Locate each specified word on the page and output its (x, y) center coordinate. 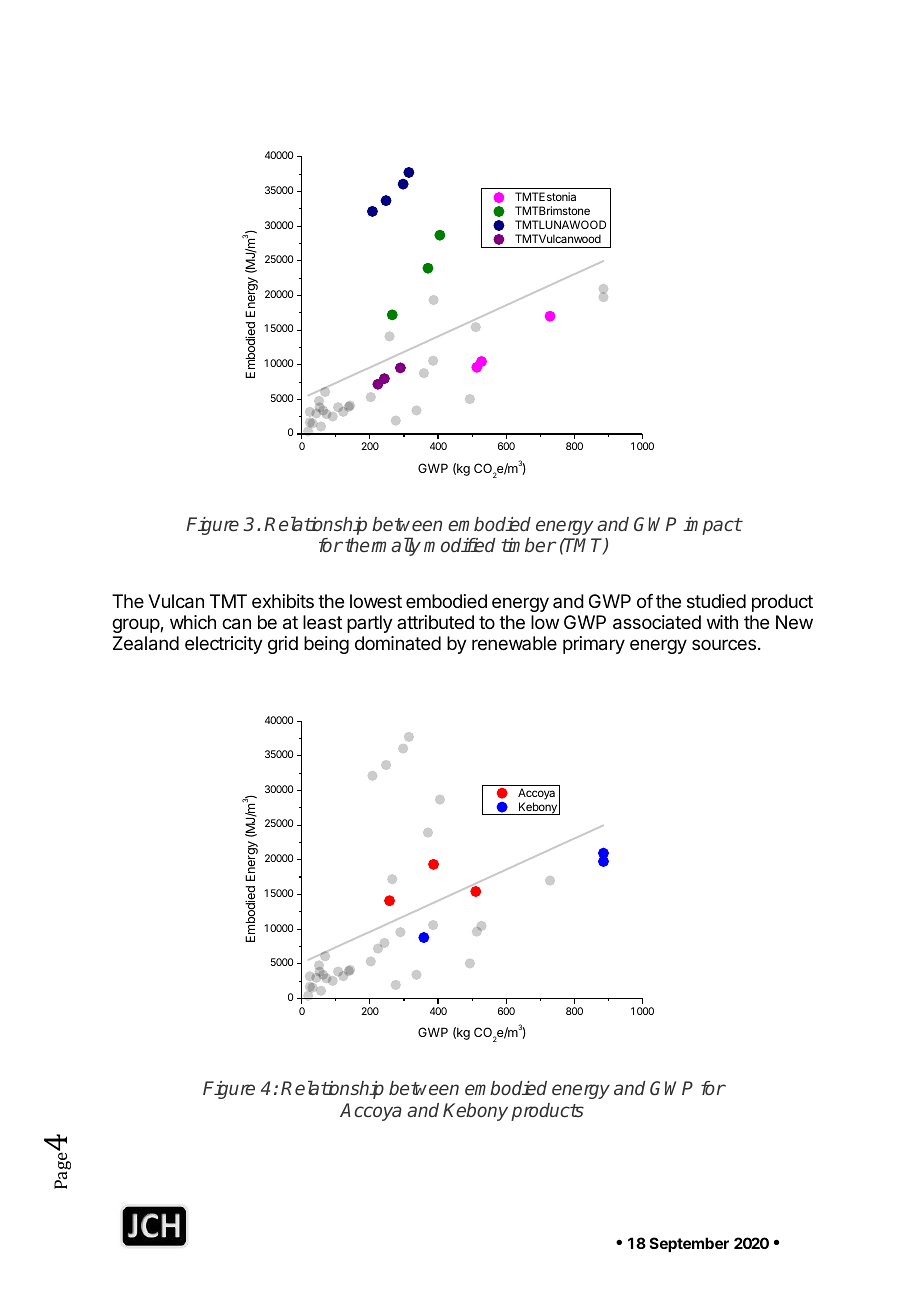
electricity (224, 645)
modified (460, 545)
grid (283, 645)
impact (712, 526)
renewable (514, 643)
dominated (398, 643)
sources (724, 644)
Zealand (146, 643)
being (326, 645)
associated (657, 622)
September (689, 1244)
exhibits (283, 601)
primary (594, 645)
